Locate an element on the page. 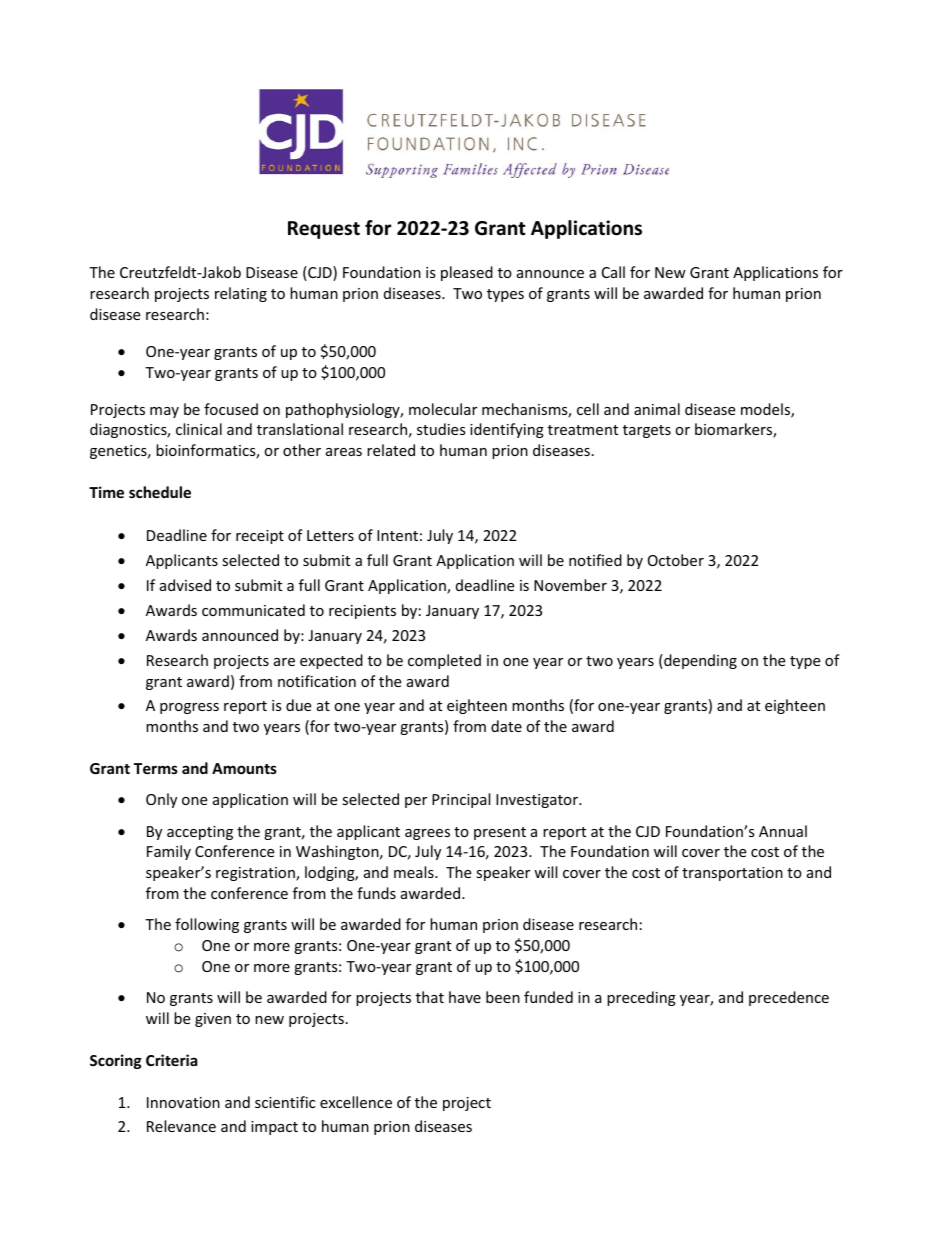  Terms is located at coordinates (156, 768).
